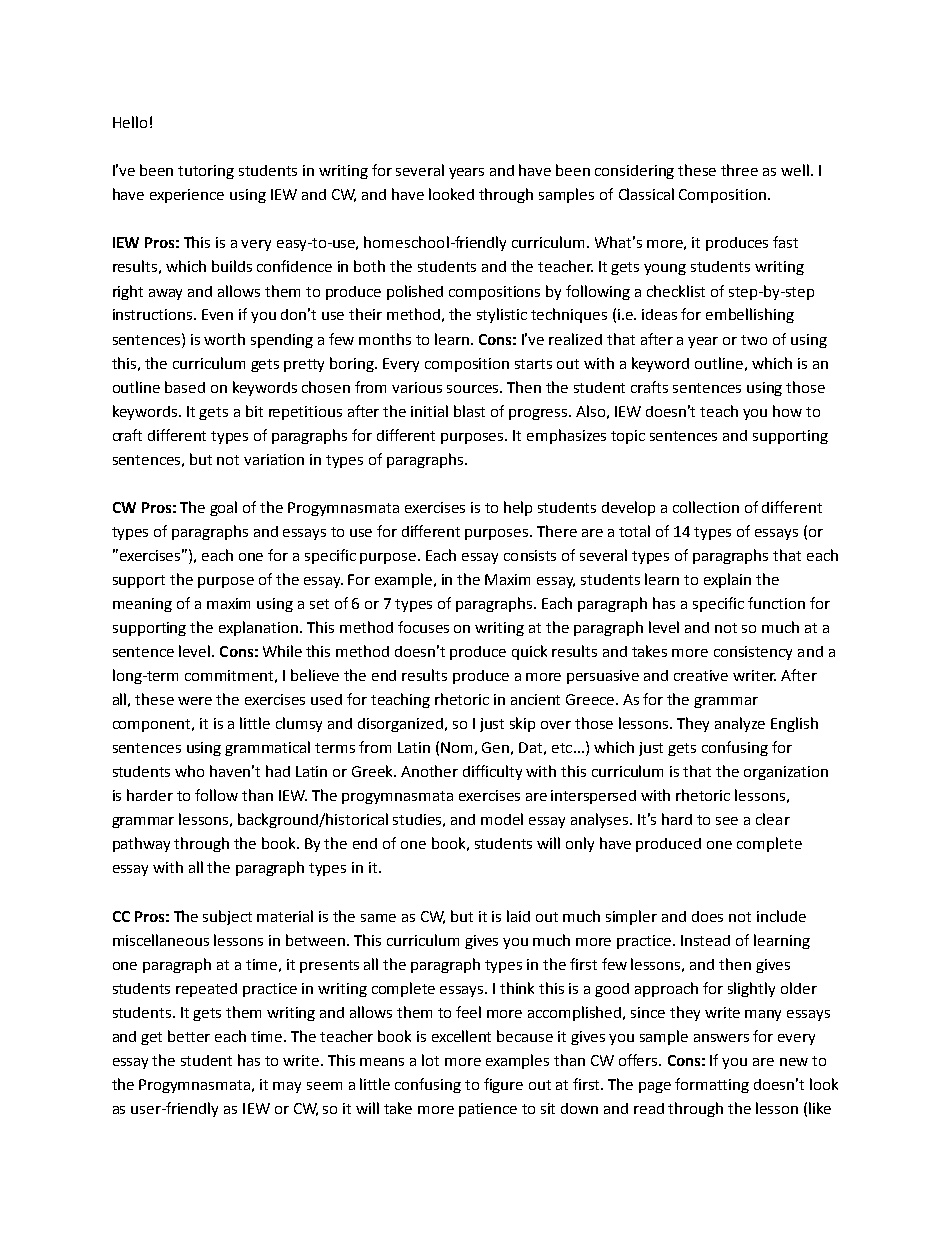  I want to click on function, so click(776, 603).
